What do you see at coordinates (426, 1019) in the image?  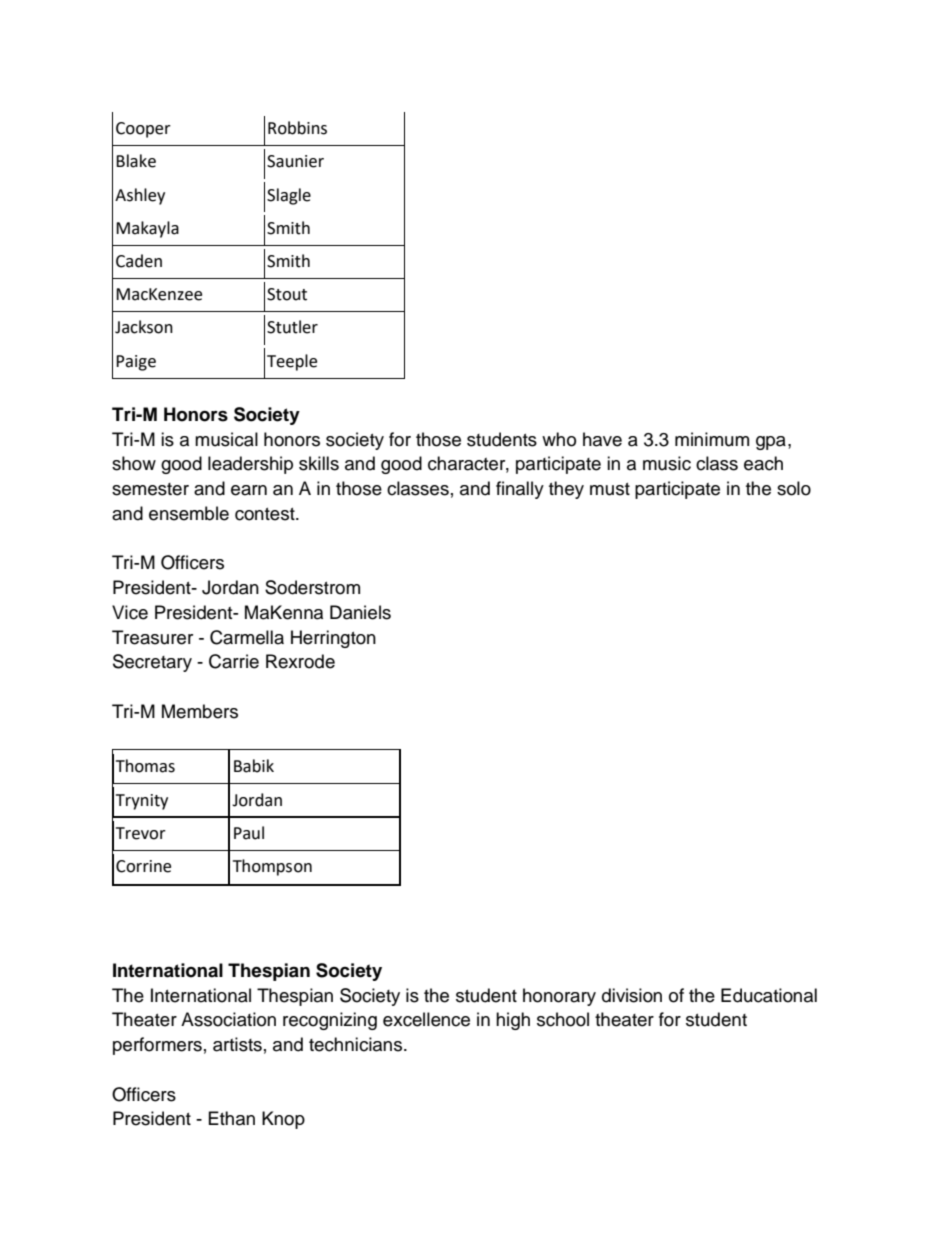 I see `excellence` at bounding box center [426, 1019].
